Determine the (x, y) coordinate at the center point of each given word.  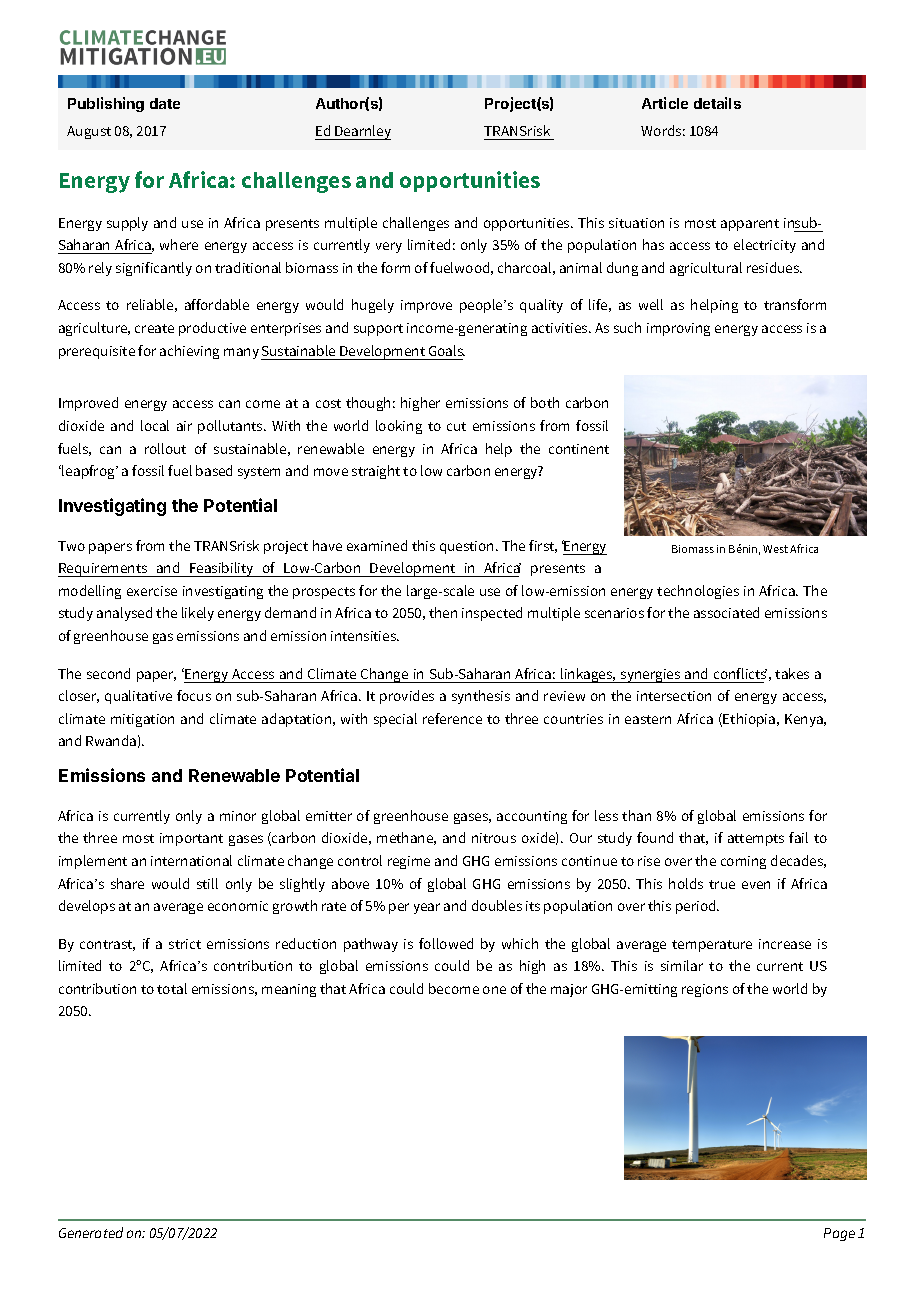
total (172, 988)
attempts (756, 840)
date (165, 103)
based (214, 470)
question (468, 547)
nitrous (494, 838)
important (191, 839)
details (717, 103)
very (389, 247)
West (775, 549)
